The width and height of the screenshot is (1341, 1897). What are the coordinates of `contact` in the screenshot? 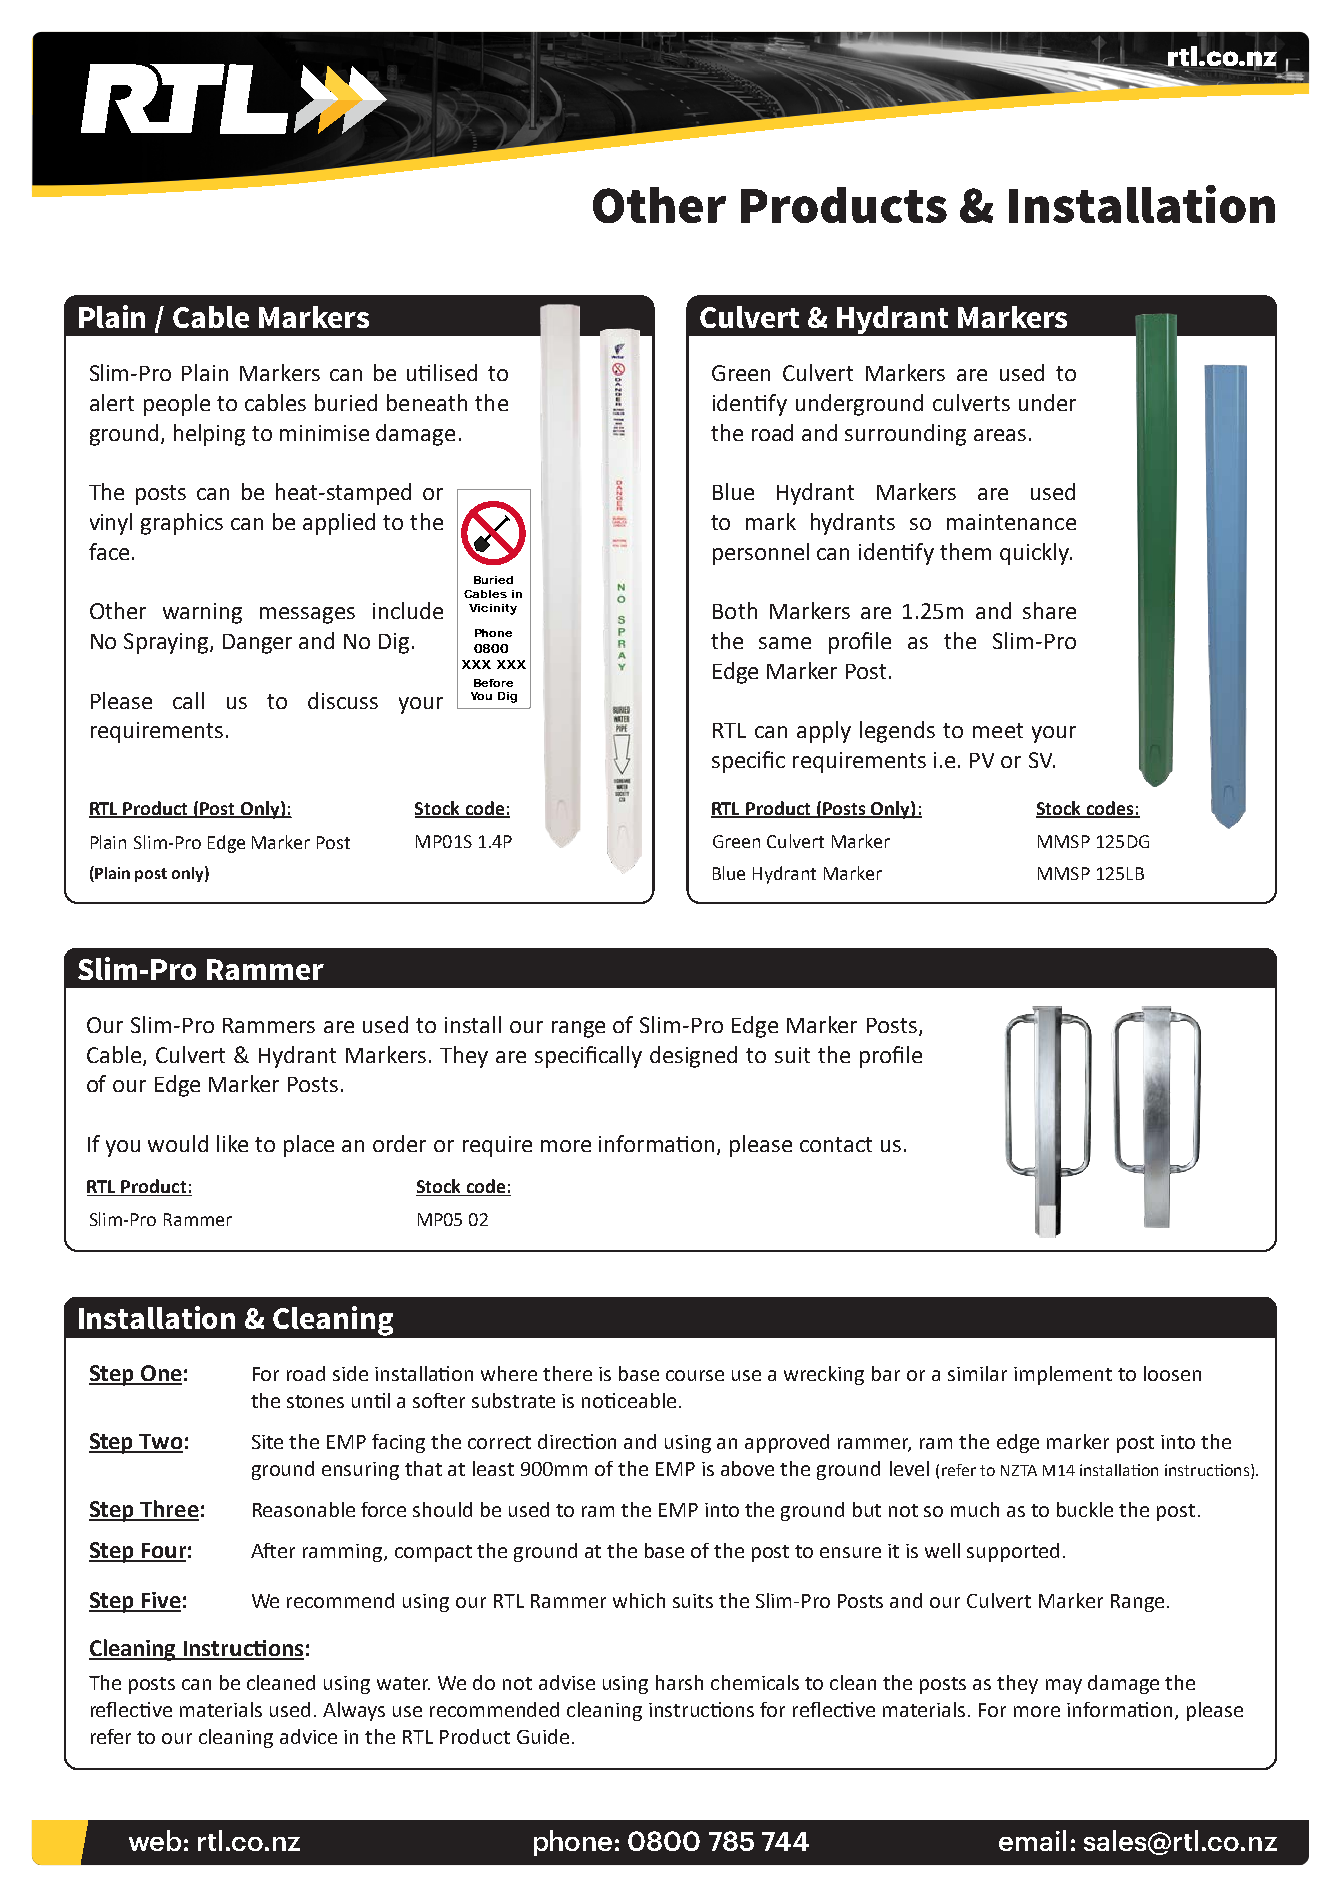 It's located at (836, 1144).
